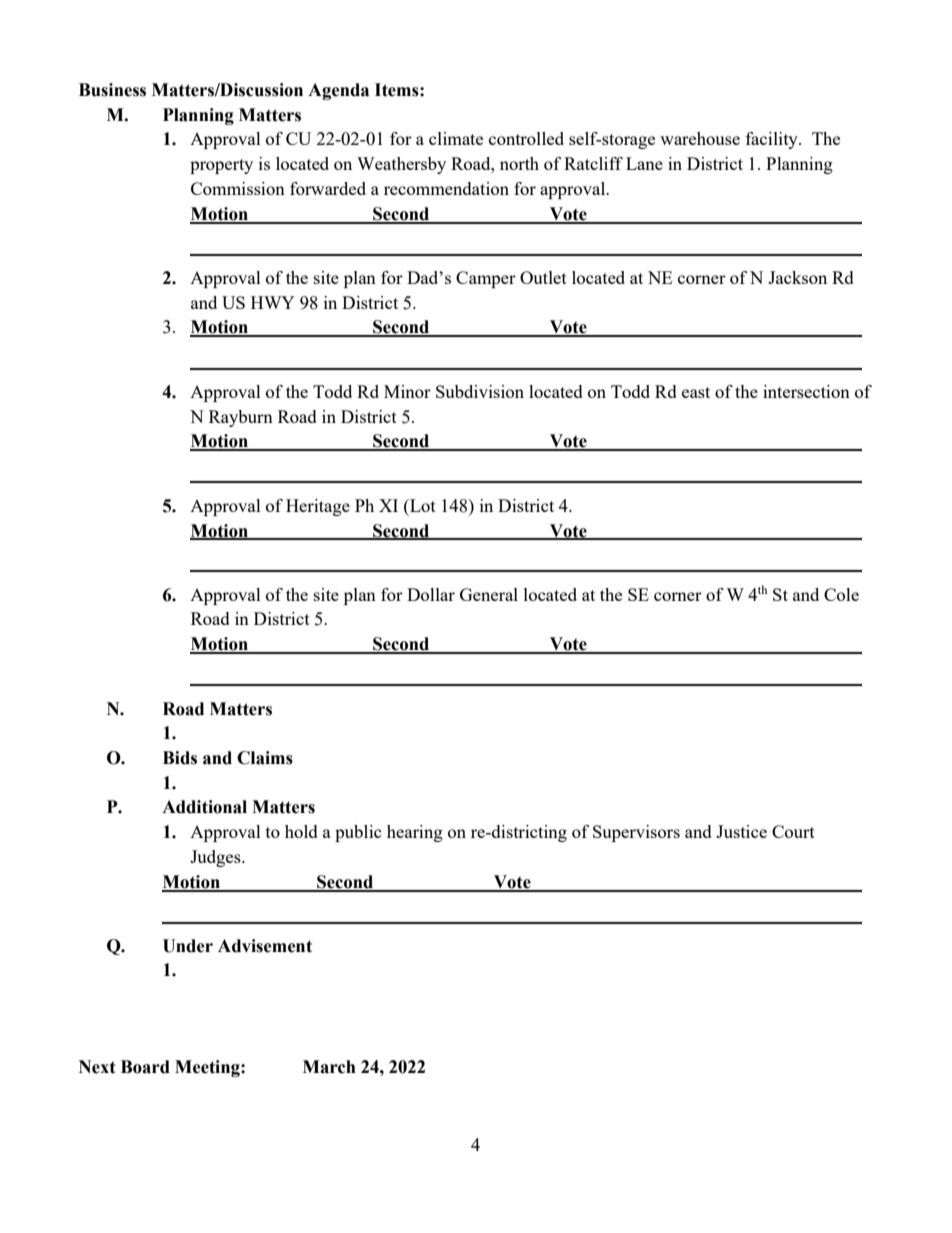 The image size is (952, 1233). Describe the element at coordinates (741, 831) in the screenshot. I see `Justice` at that location.
